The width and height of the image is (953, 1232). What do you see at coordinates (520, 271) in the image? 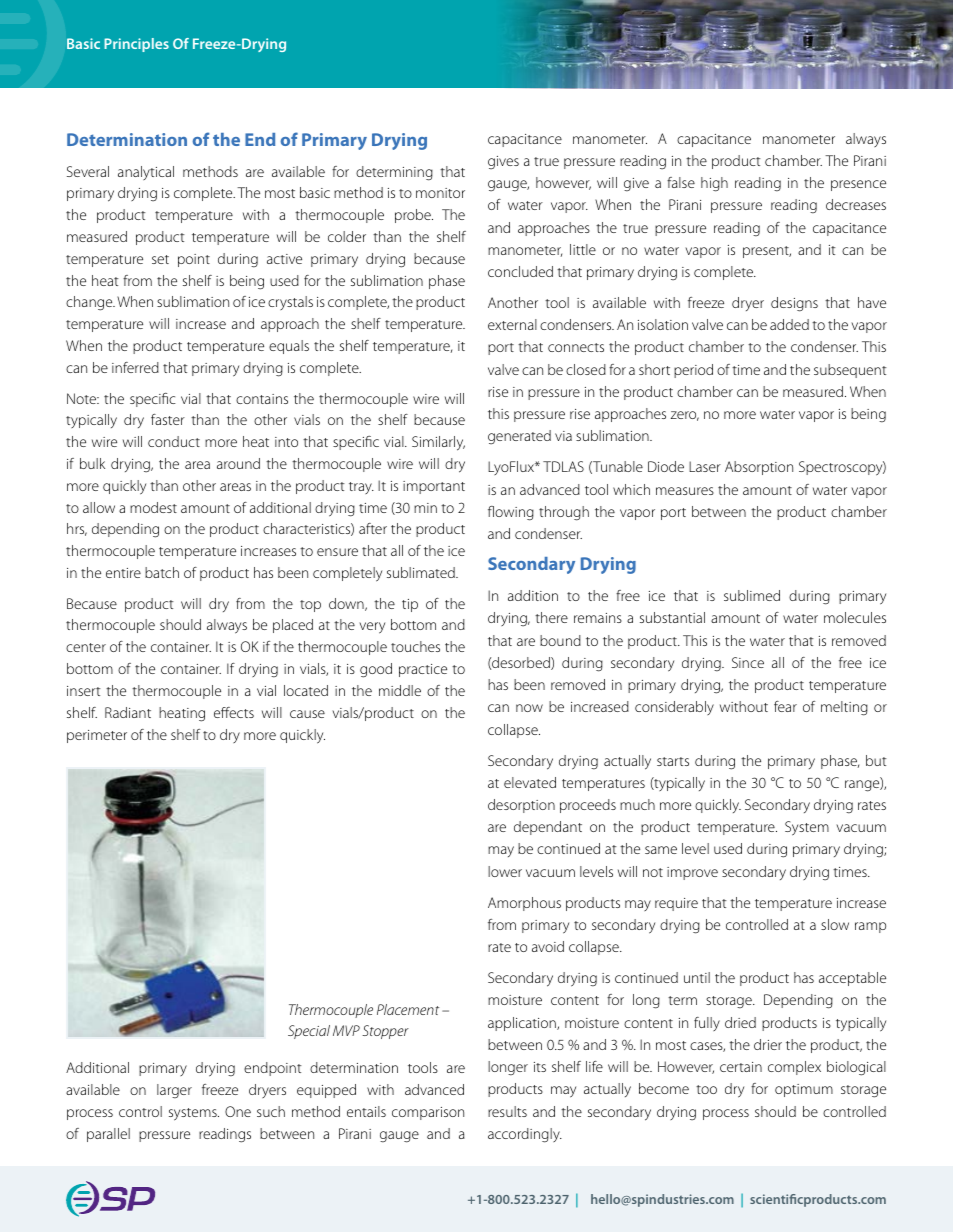
I see `concluded` at bounding box center [520, 271].
